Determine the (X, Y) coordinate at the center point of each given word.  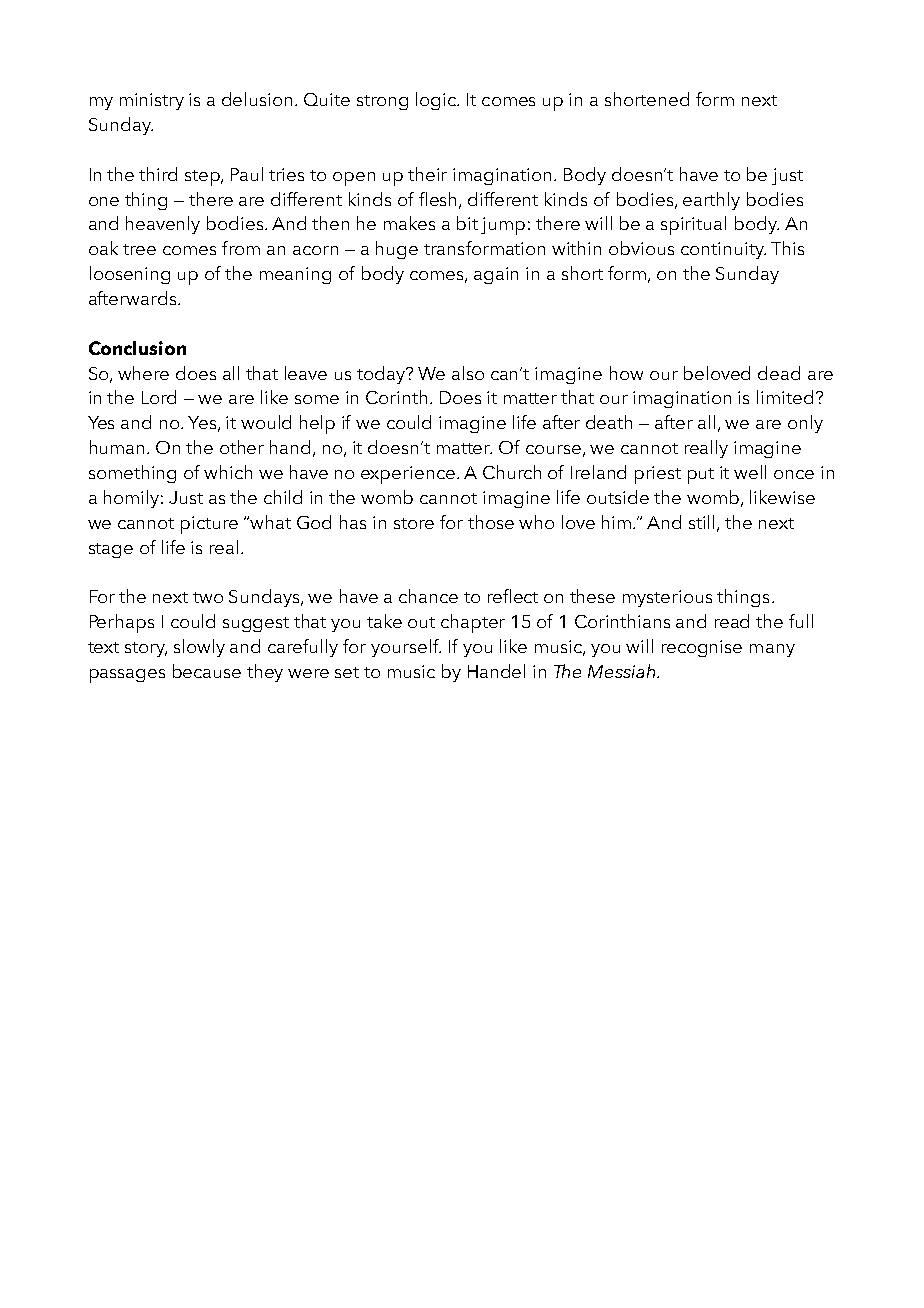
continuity (723, 250)
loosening (130, 275)
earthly (711, 201)
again (496, 275)
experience (408, 475)
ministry (152, 101)
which (228, 472)
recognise (702, 648)
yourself (406, 648)
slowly (199, 648)
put (701, 476)
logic (437, 101)
